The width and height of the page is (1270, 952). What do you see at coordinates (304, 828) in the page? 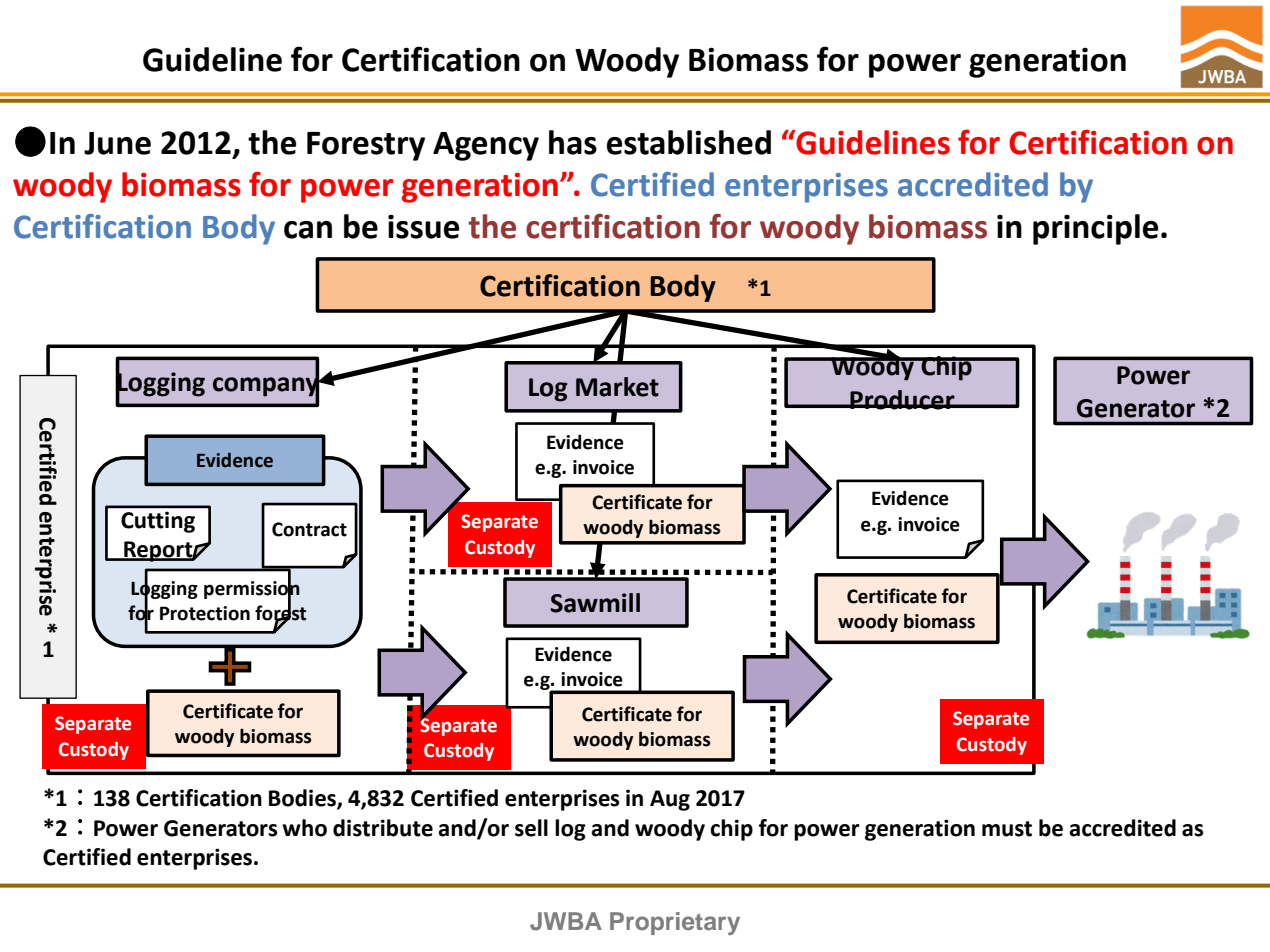
I see `who` at bounding box center [304, 828].
